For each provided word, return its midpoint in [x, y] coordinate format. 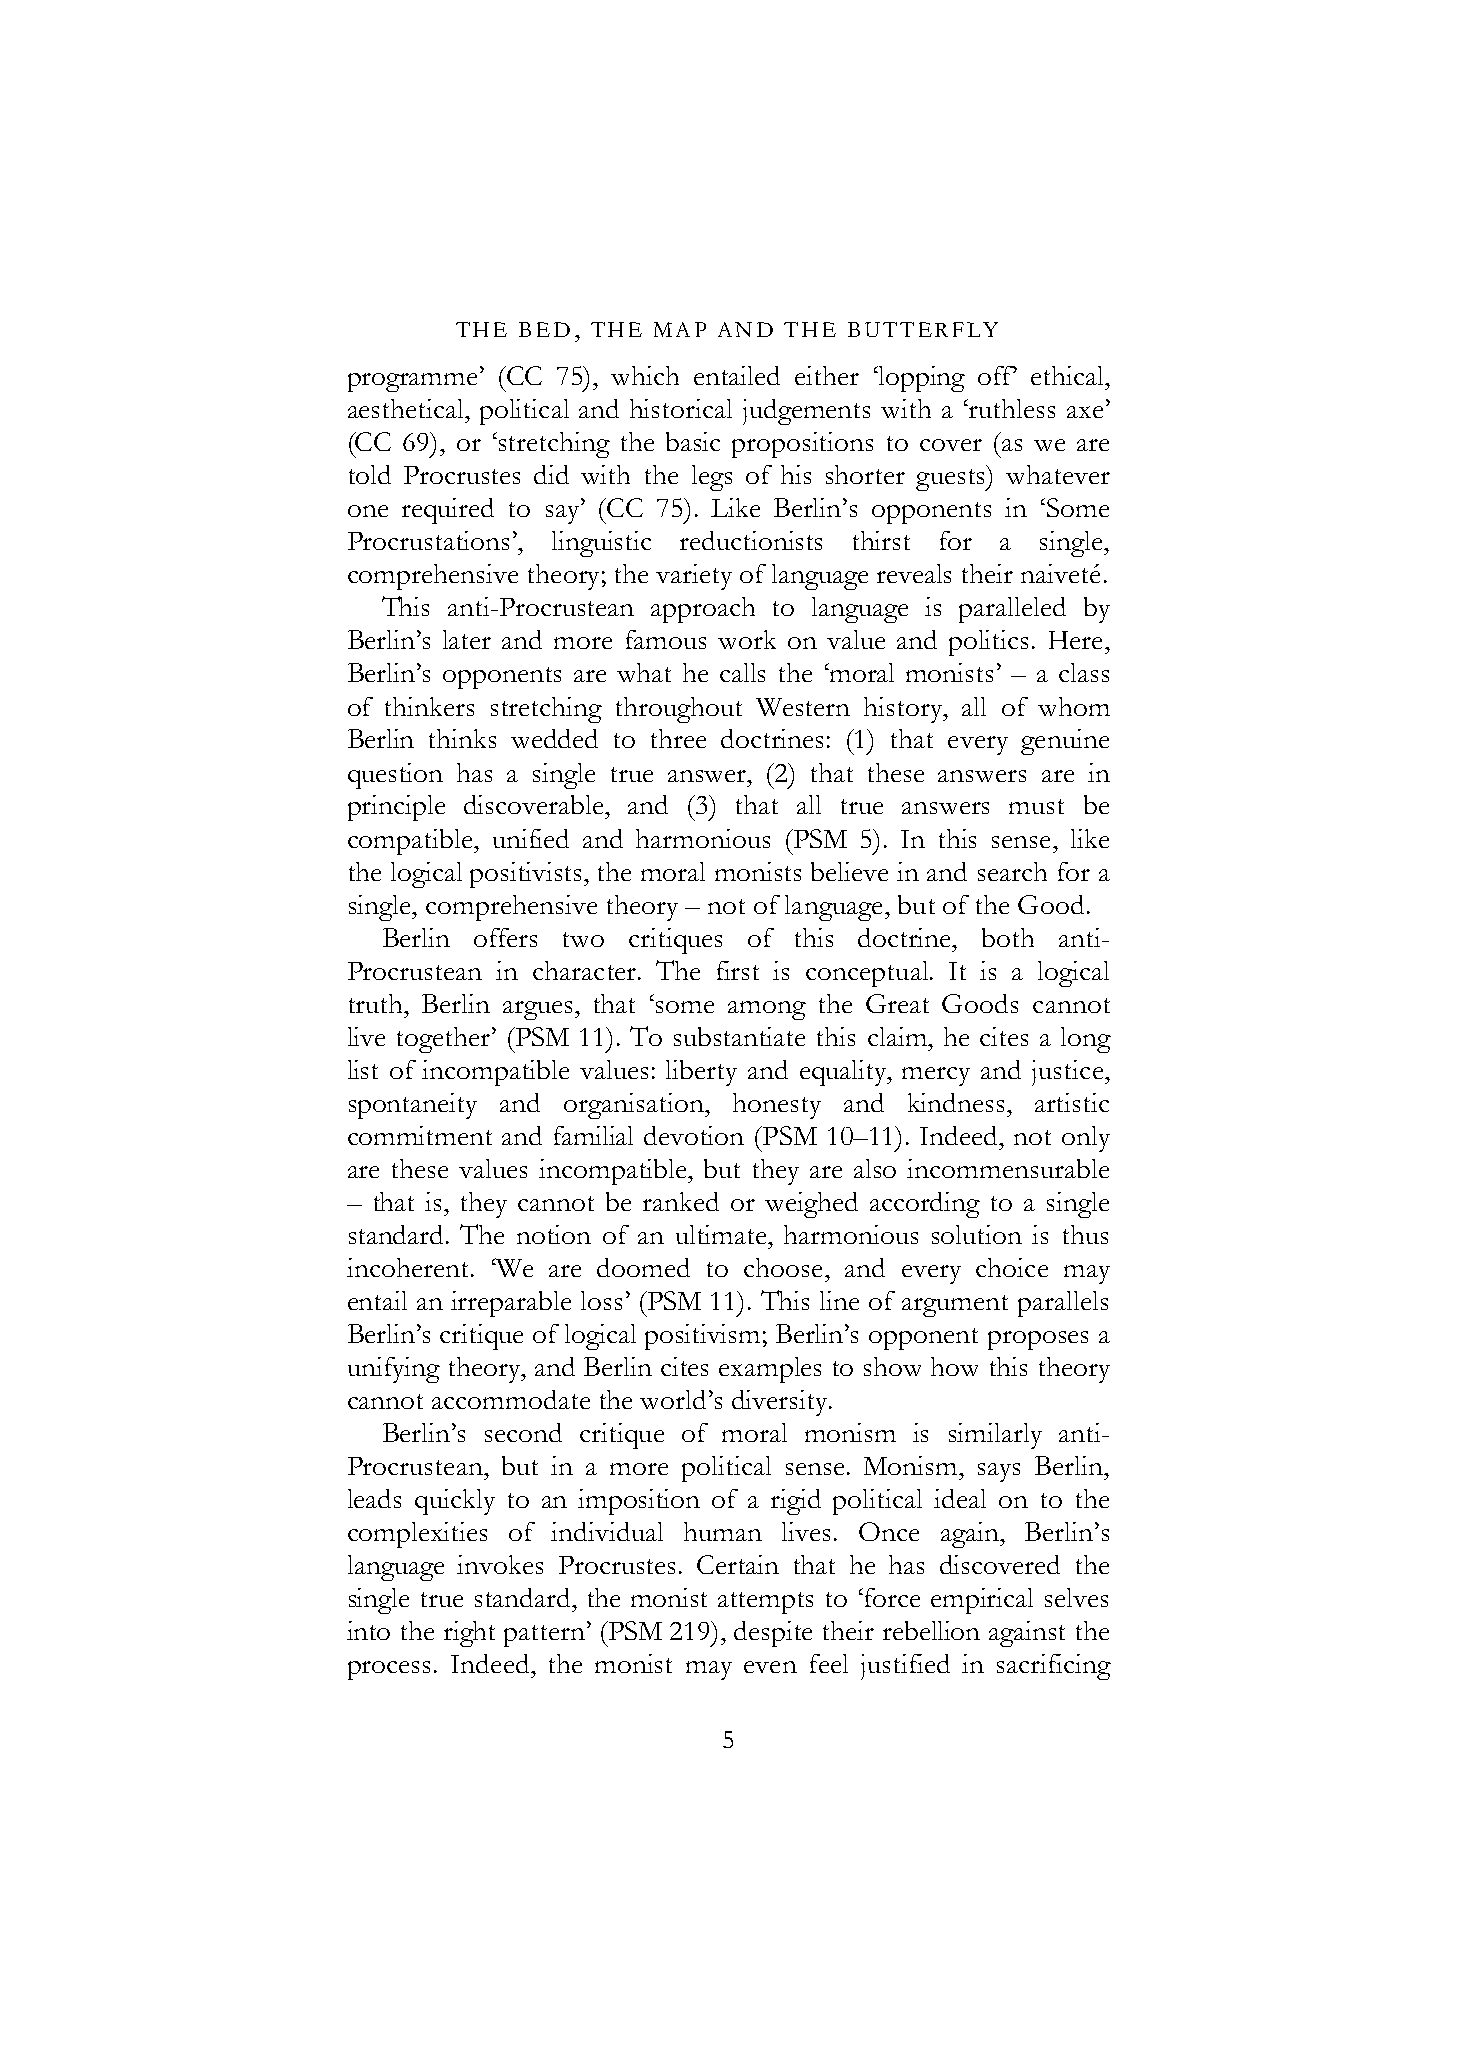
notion [554, 1234]
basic [693, 441]
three [678, 738]
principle [396, 808]
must [1036, 806]
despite [773, 1634]
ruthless [1011, 408]
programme [414, 382]
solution [977, 1234]
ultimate [722, 1234]
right [469, 1634]
